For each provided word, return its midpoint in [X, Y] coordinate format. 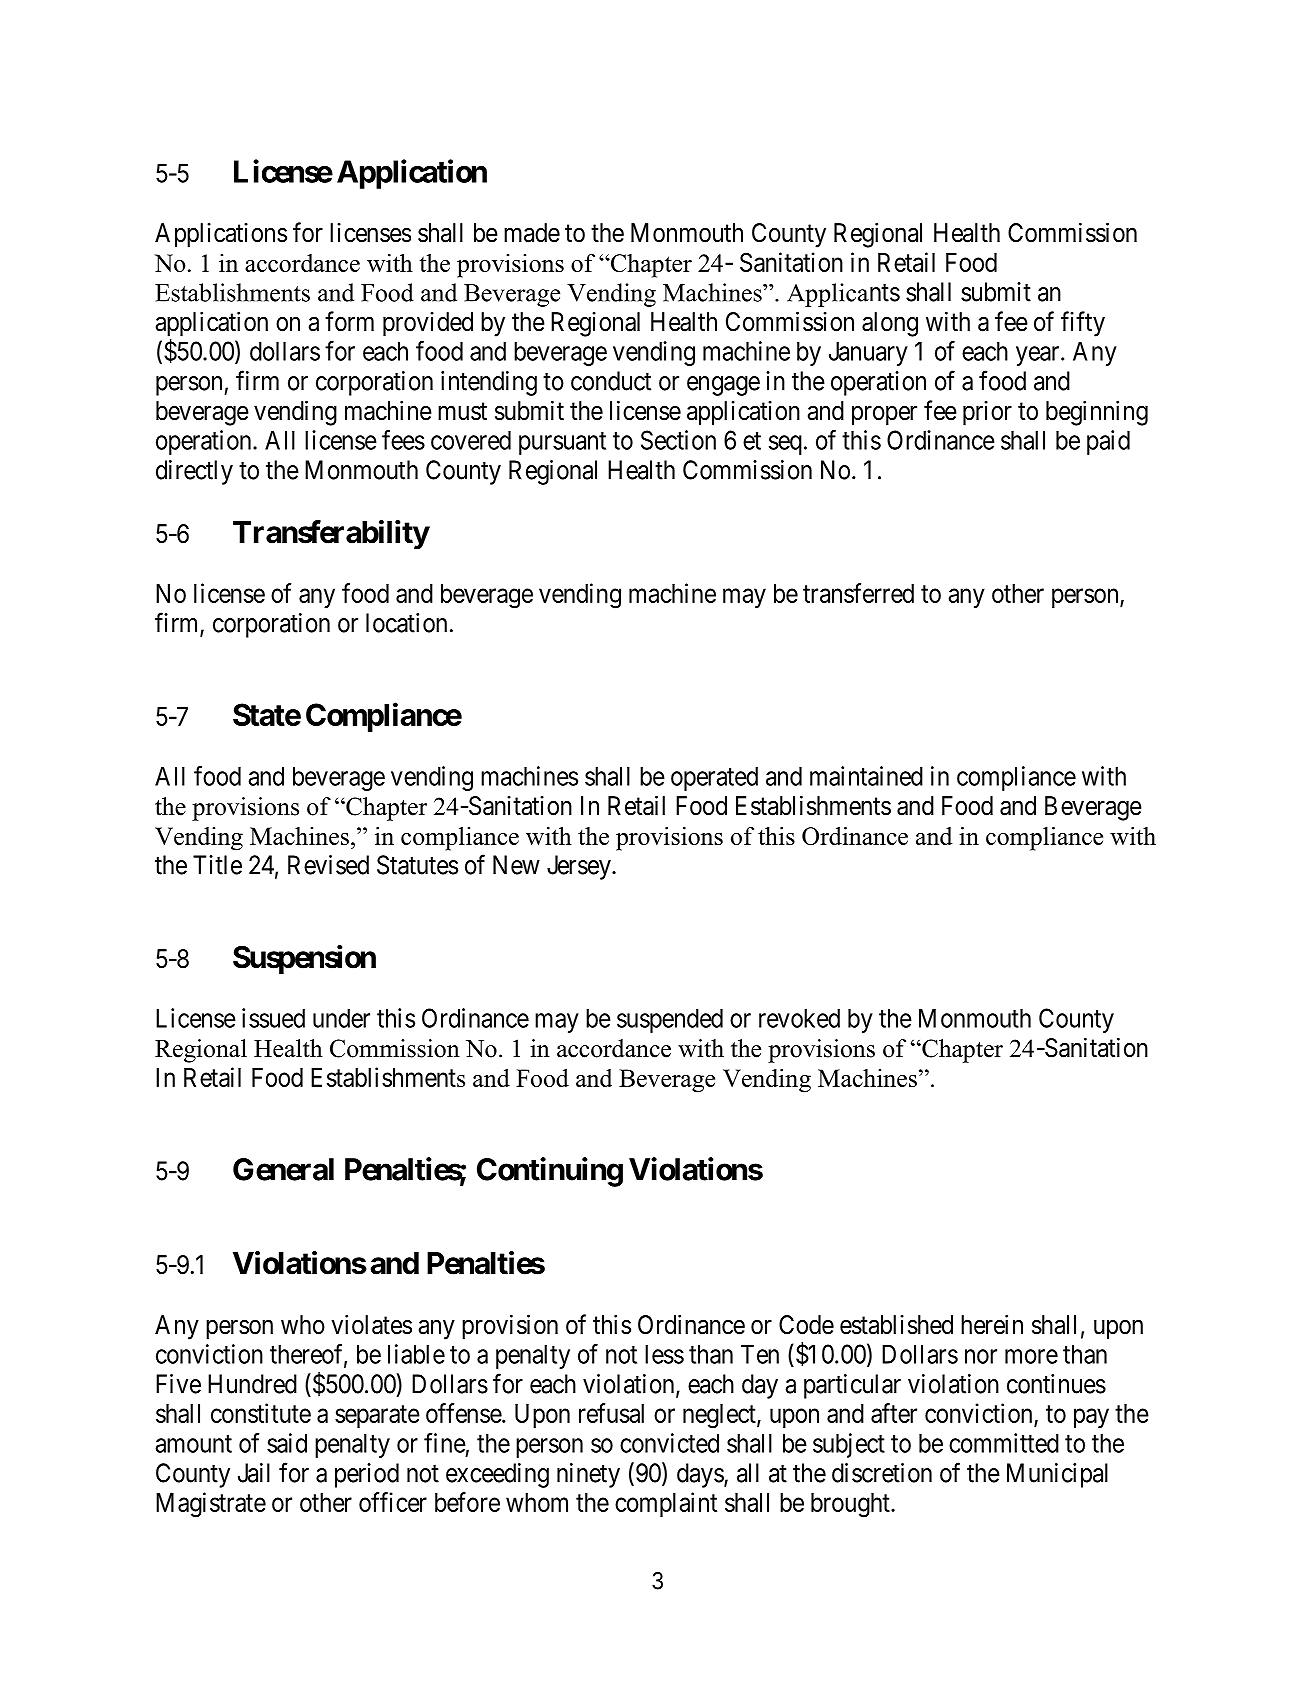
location [406, 623]
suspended [670, 1020]
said [287, 1443]
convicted [669, 1443]
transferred [858, 593]
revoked [799, 1018]
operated [714, 778]
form [349, 321]
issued [273, 1018]
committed [1004, 1443]
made [532, 233]
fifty [1083, 324]
